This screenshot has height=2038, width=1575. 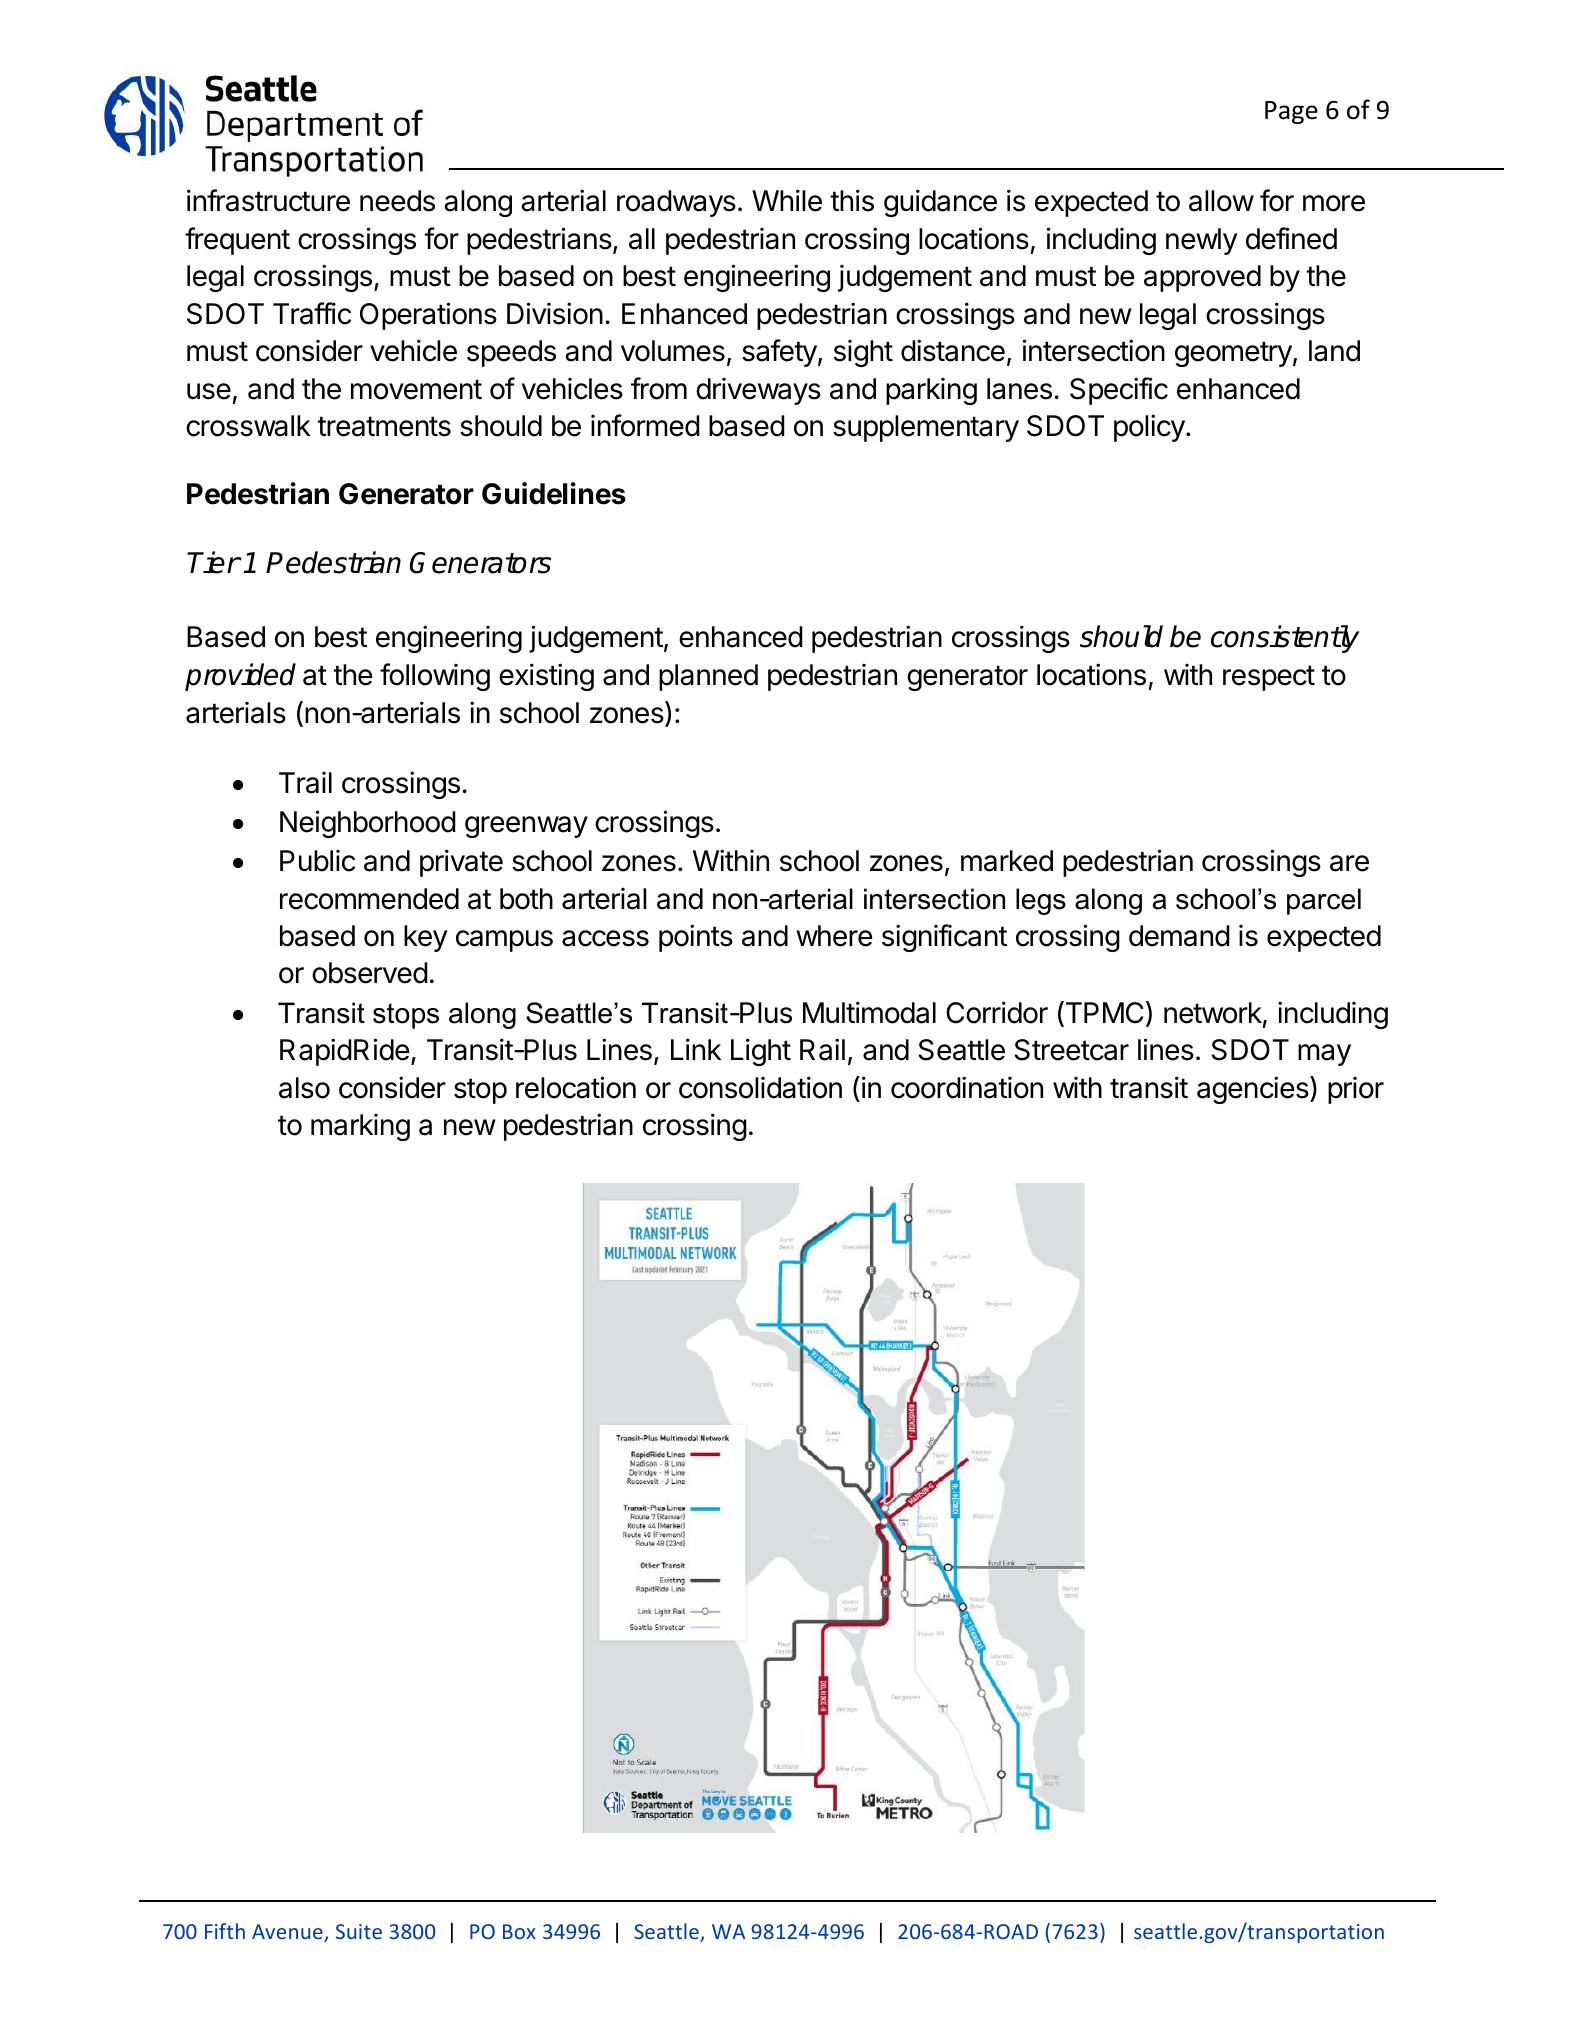 I want to click on consolidation, so click(x=760, y=1087).
